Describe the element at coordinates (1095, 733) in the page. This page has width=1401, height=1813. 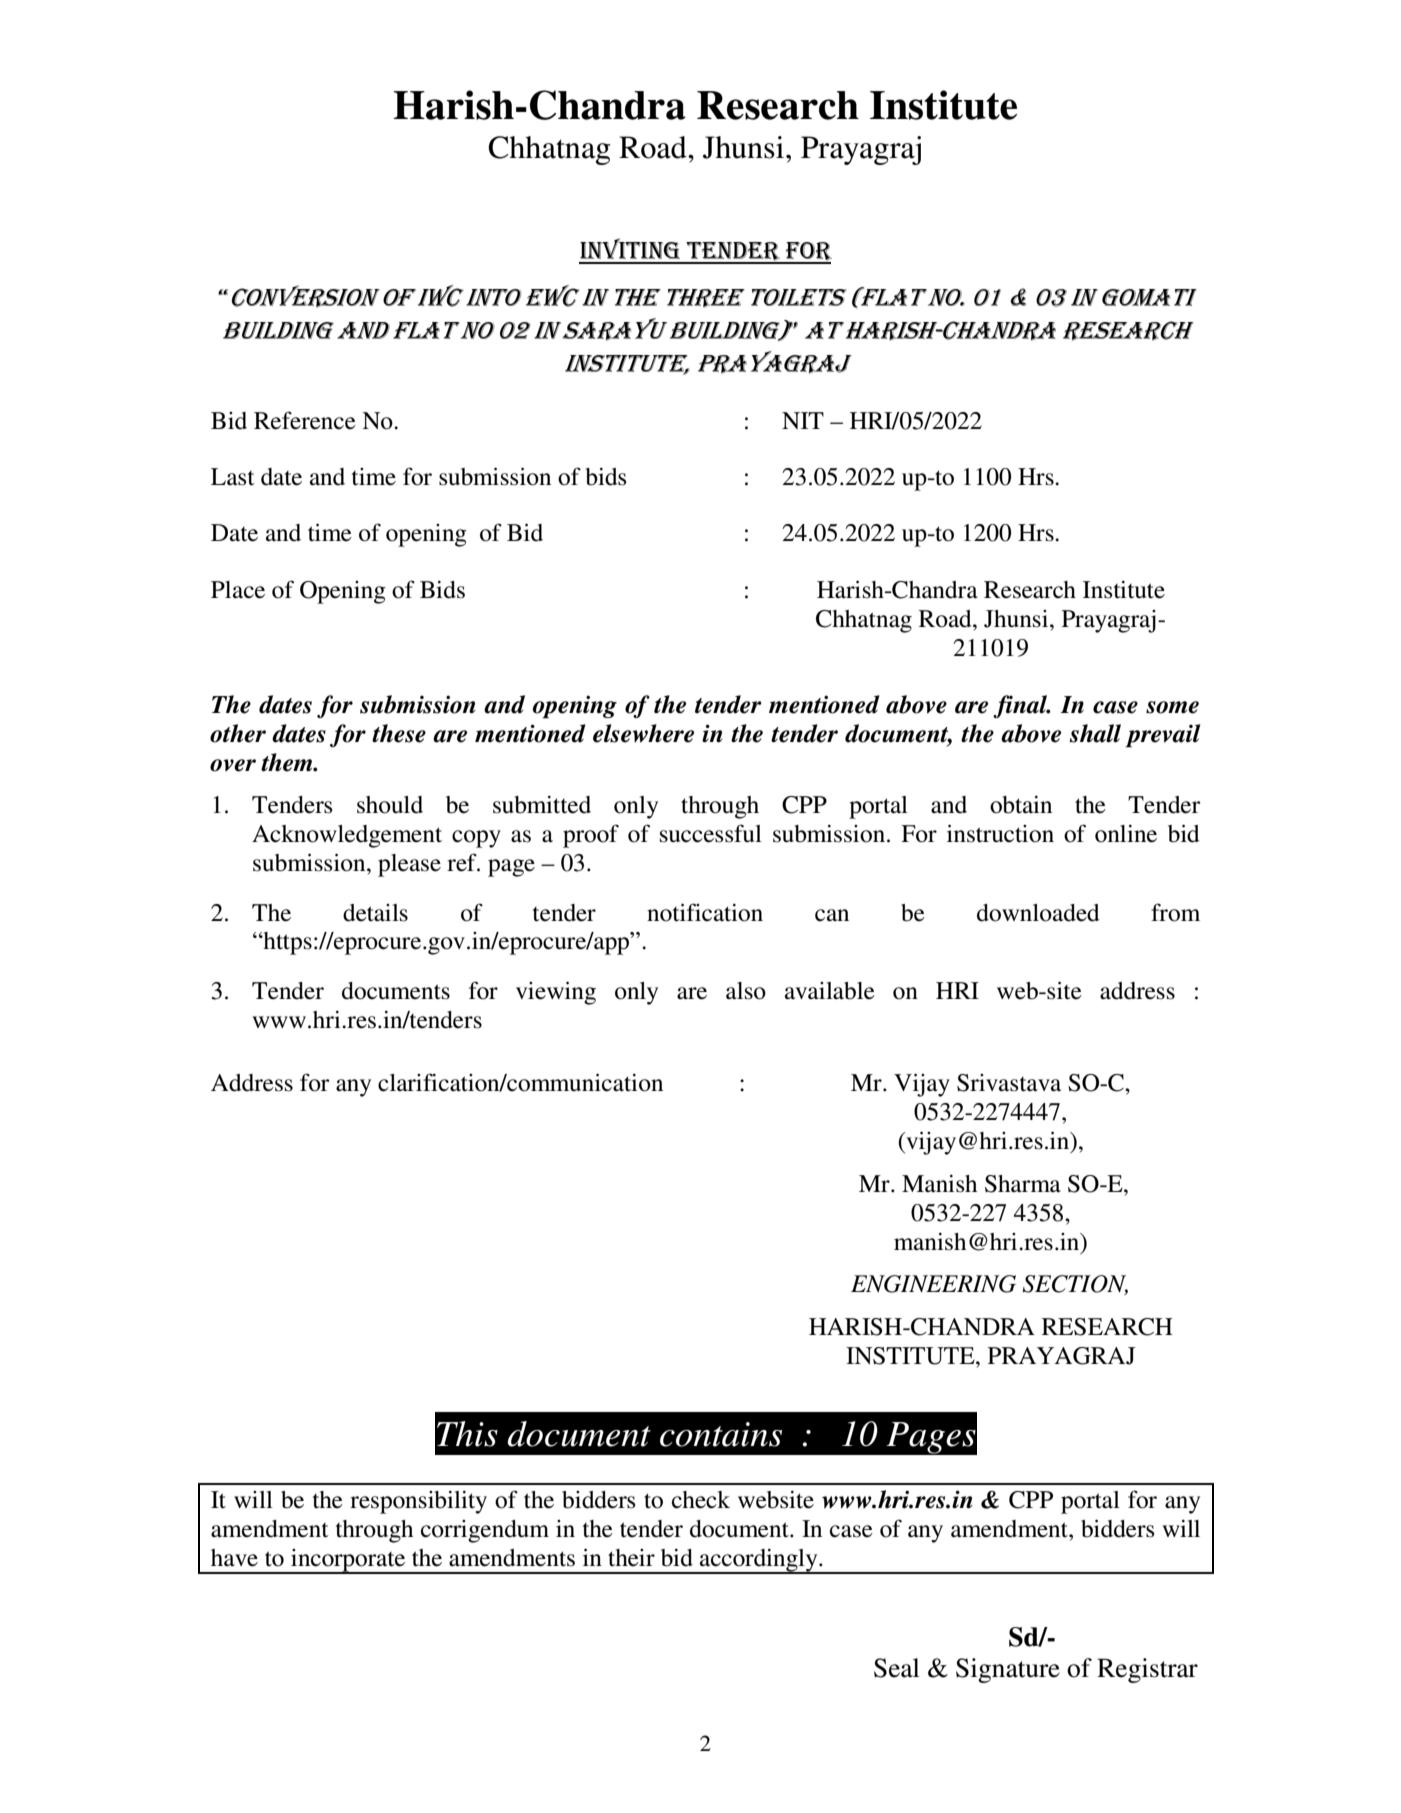
I see `shall` at that location.
